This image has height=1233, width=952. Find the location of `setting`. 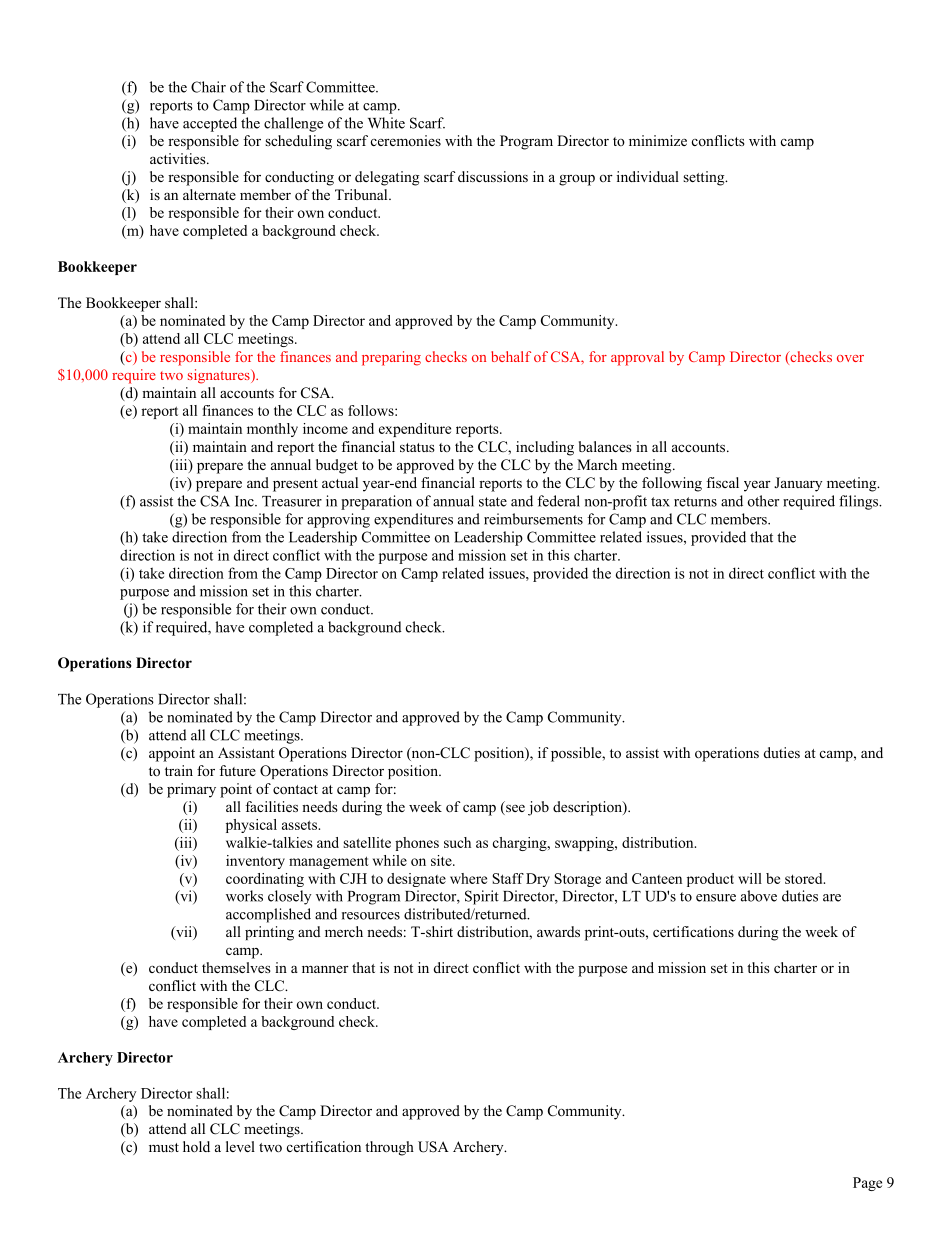

setting is located at coordinates (705, 178).
